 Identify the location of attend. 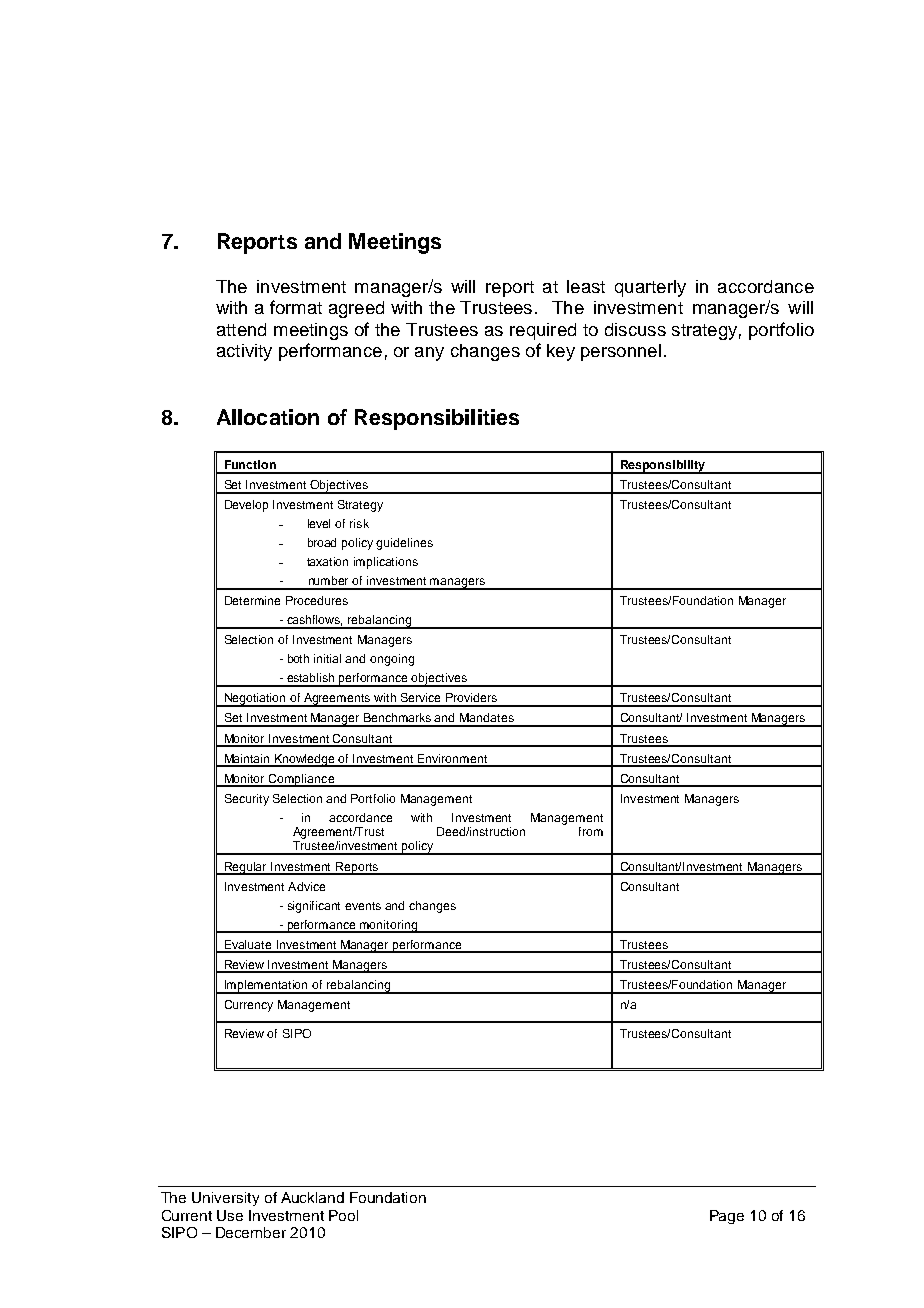
(241, 329).
